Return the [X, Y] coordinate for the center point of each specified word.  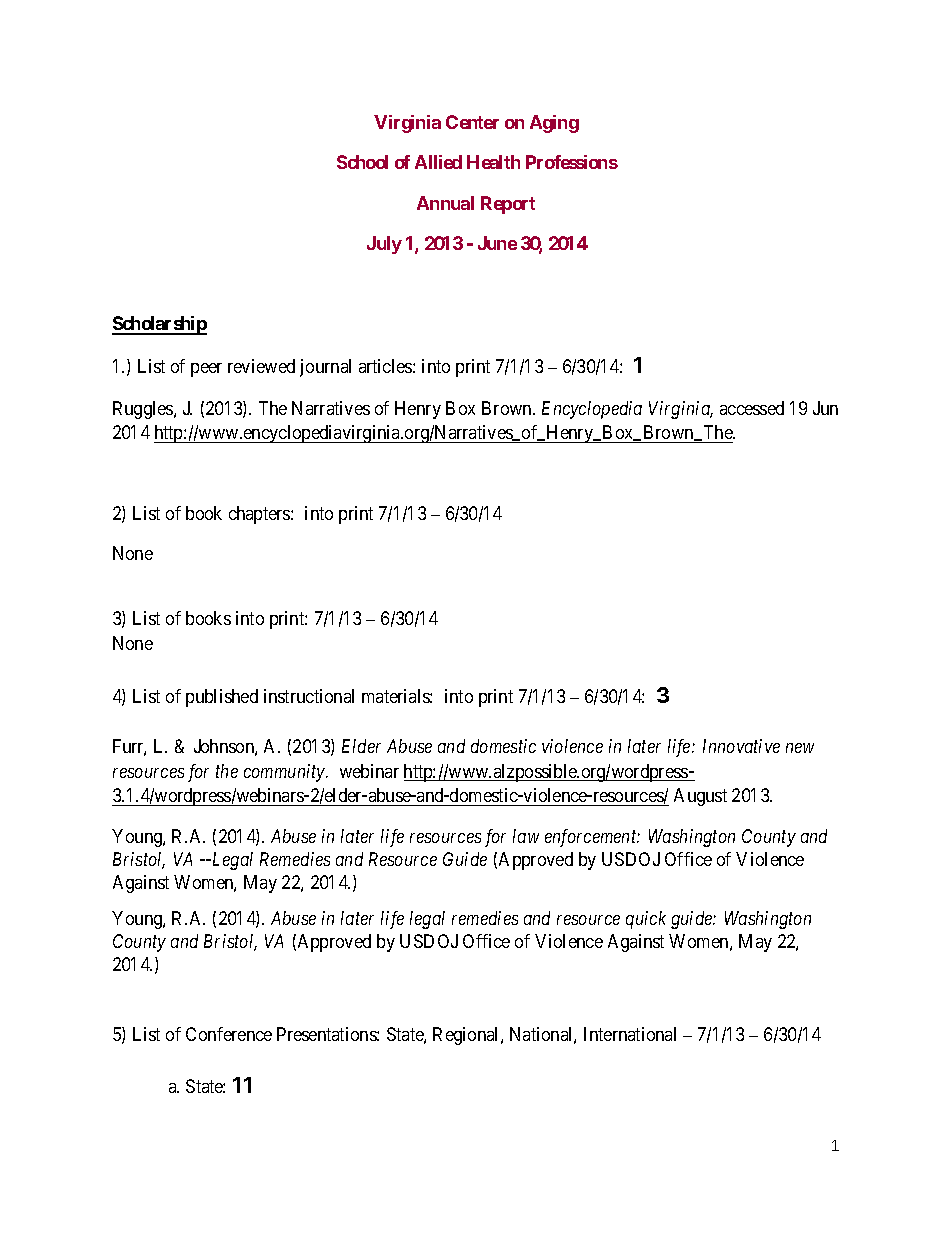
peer [206, 370]
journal [325, 368]
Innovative [741, 746]
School [362, 162]
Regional [467, 1036]
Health [493, 162]
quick [646, 920]
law [526, 836]
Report [508, 205]
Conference [229, 1034]
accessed [752, 408]
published [222, 698]
